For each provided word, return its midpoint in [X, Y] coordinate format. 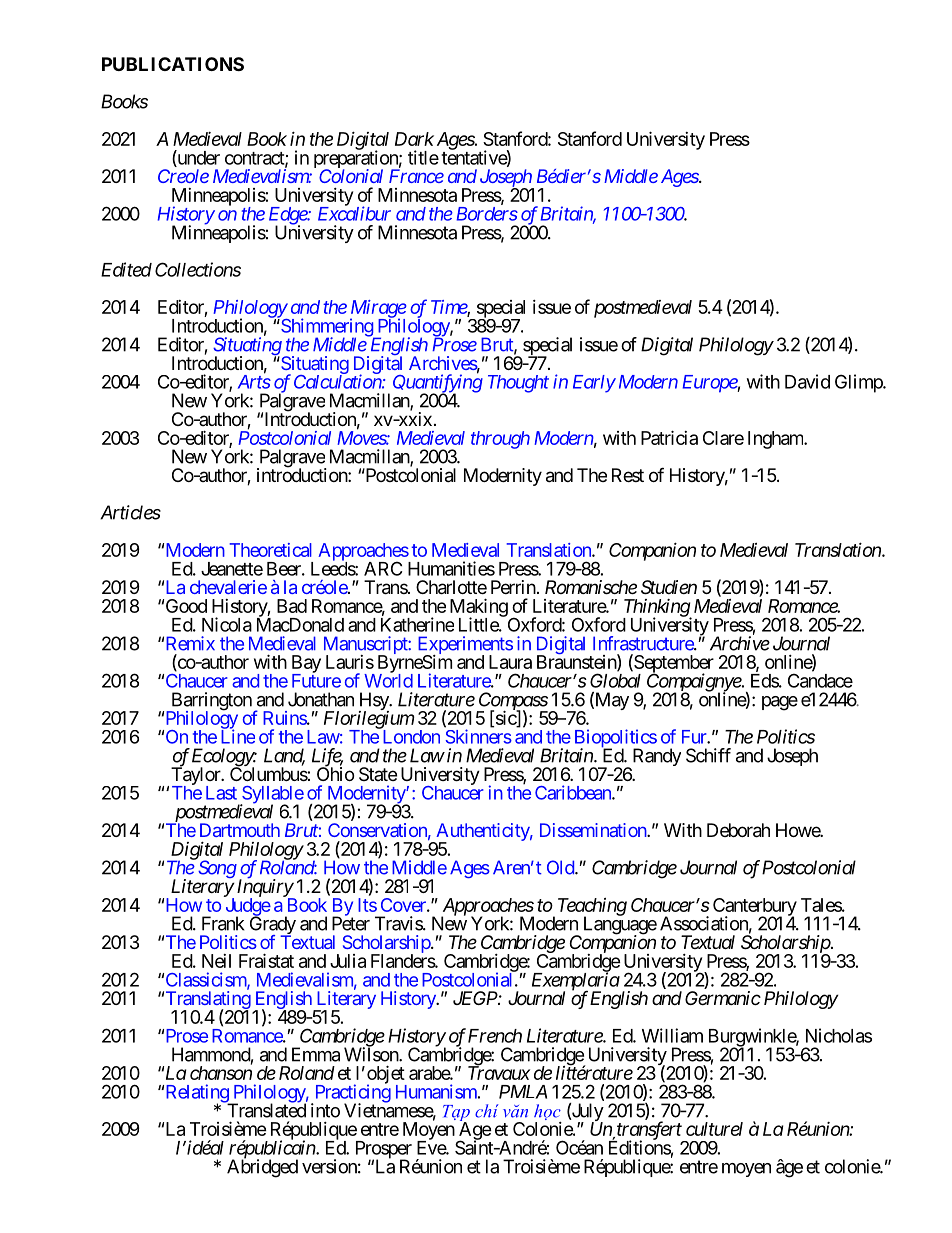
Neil [216, 961]
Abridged [262, 1168]
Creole [183, 176]
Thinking [657, 609]
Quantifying [438, 384]
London [410, 736]
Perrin [513, 587]
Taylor [196, 776]
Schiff [708, 755]
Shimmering [326, 328]
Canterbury [755, 908]
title [423, 157]
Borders [487, 214]
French [495, 1036]
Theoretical [270, 550]
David [807, 381]
